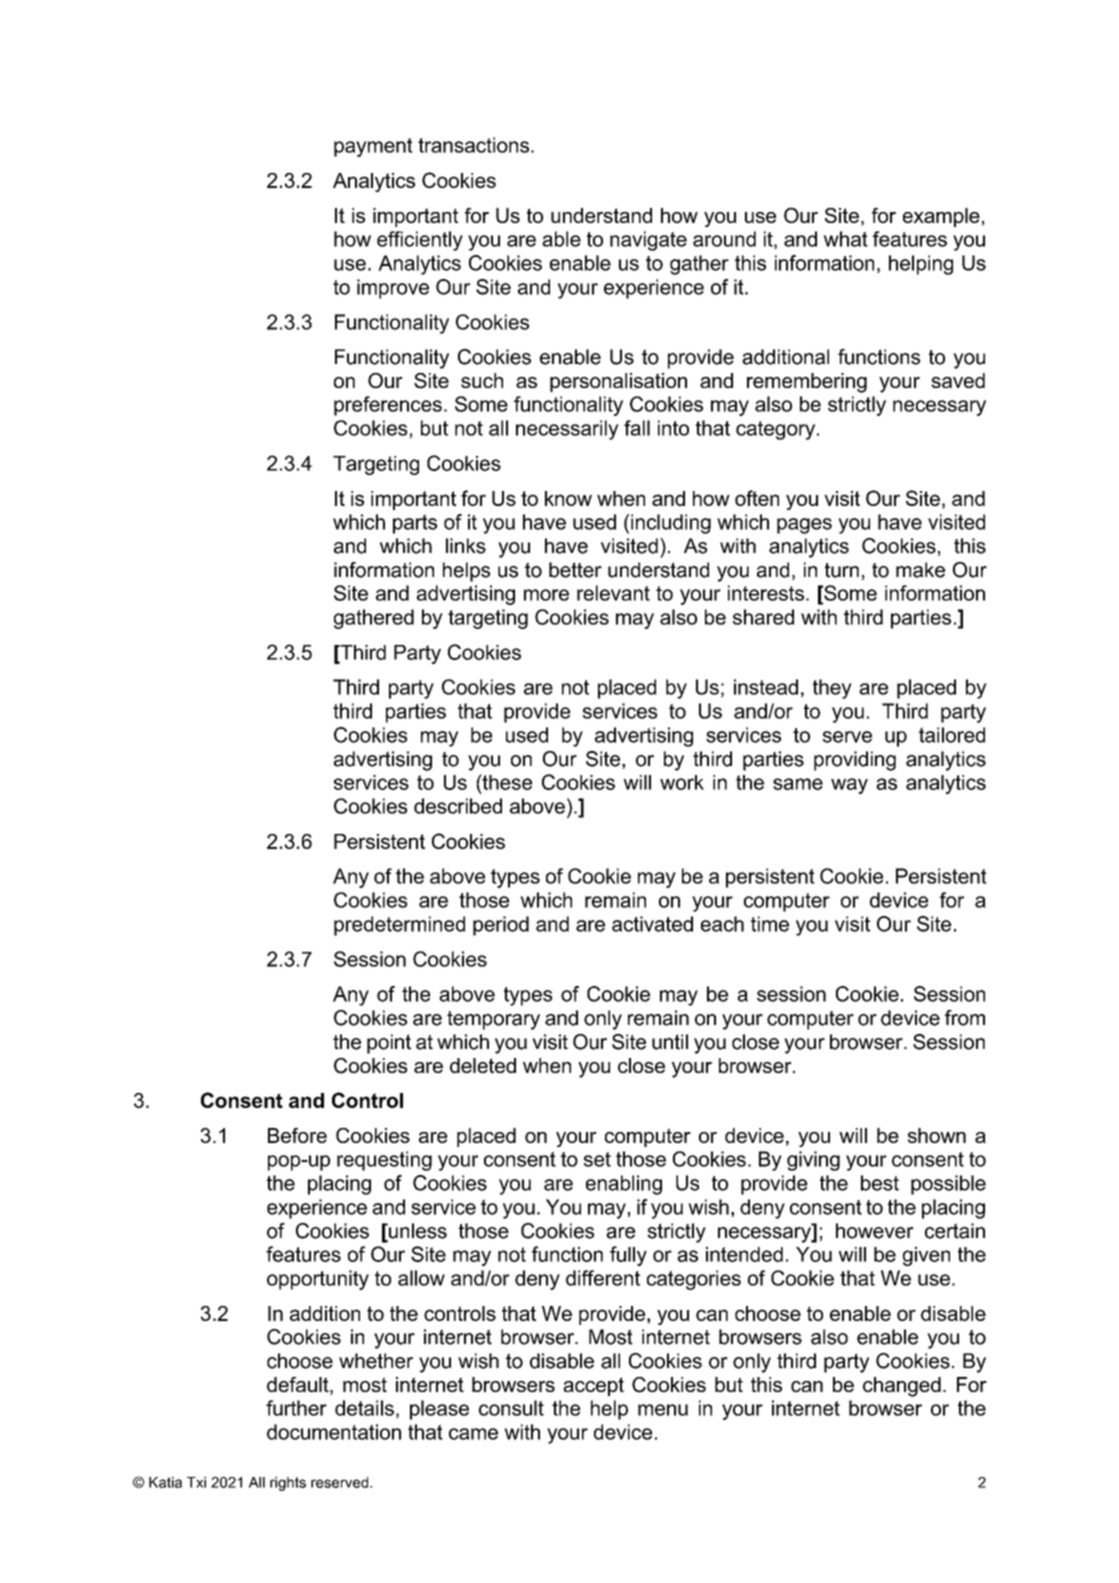 The height and width of the document is (1583, 1119). What do you see at coordinates (373, 147) in the document?
I see `payment` at bounding box center [373, 147].
